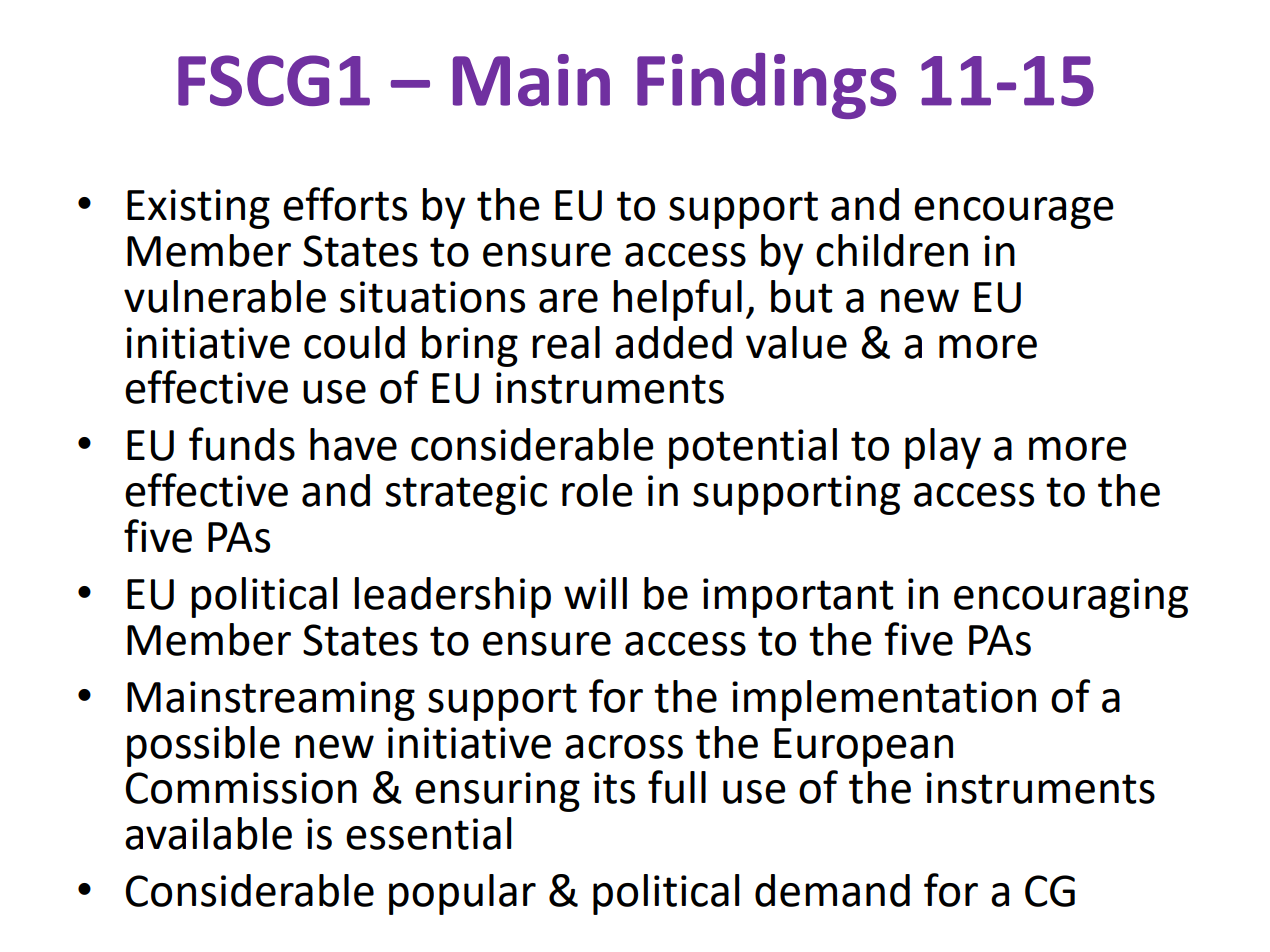 The image size is (1270, 952). What do you see at coordinates (345, 204) in the screenshot?
I see `efforts` at bounding box center [345, 204].
